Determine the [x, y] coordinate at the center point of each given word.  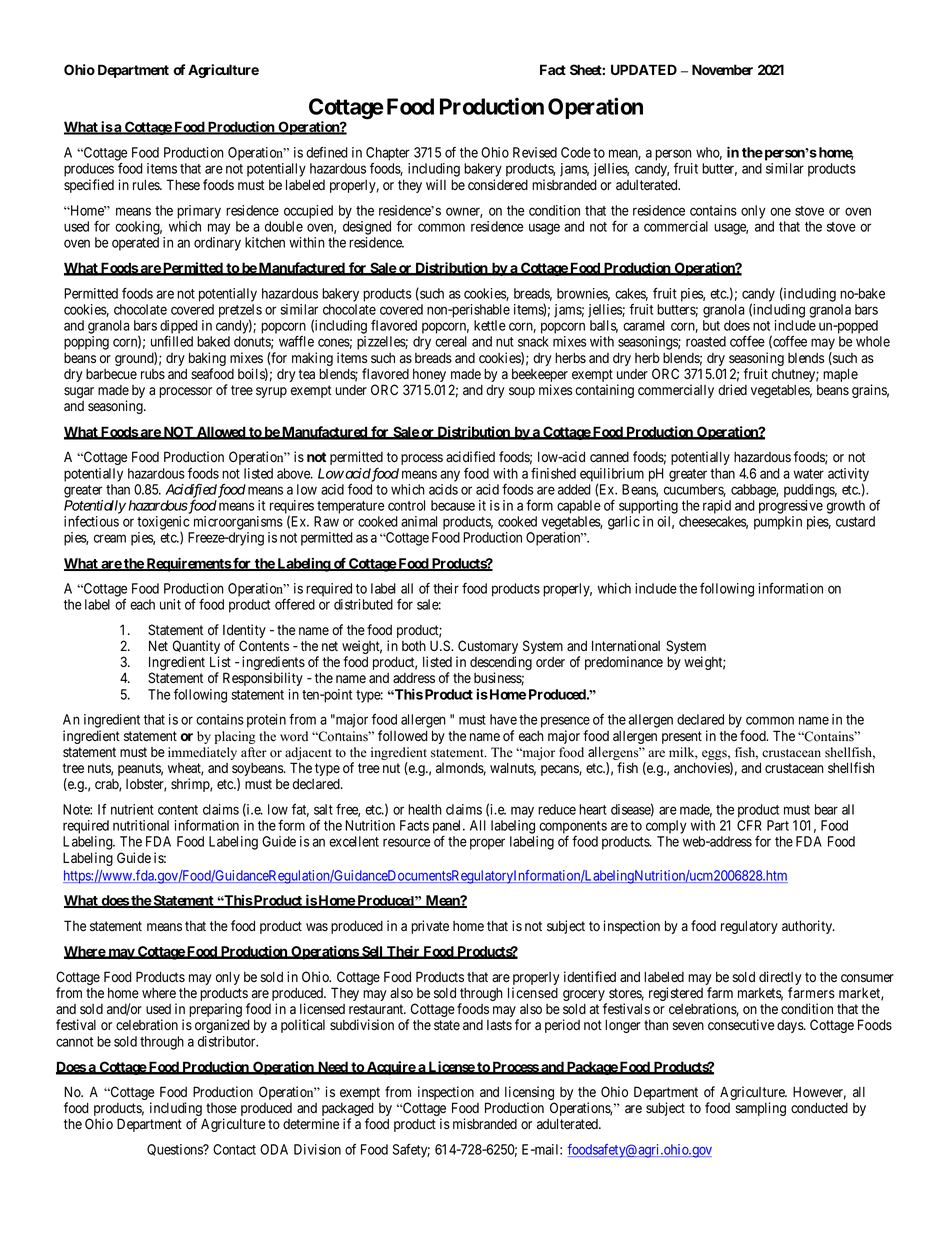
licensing [530, 1094]
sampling [760, 1109]
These [183, 184]
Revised [535, 152]
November [722, 69]
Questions [175, 1150]
